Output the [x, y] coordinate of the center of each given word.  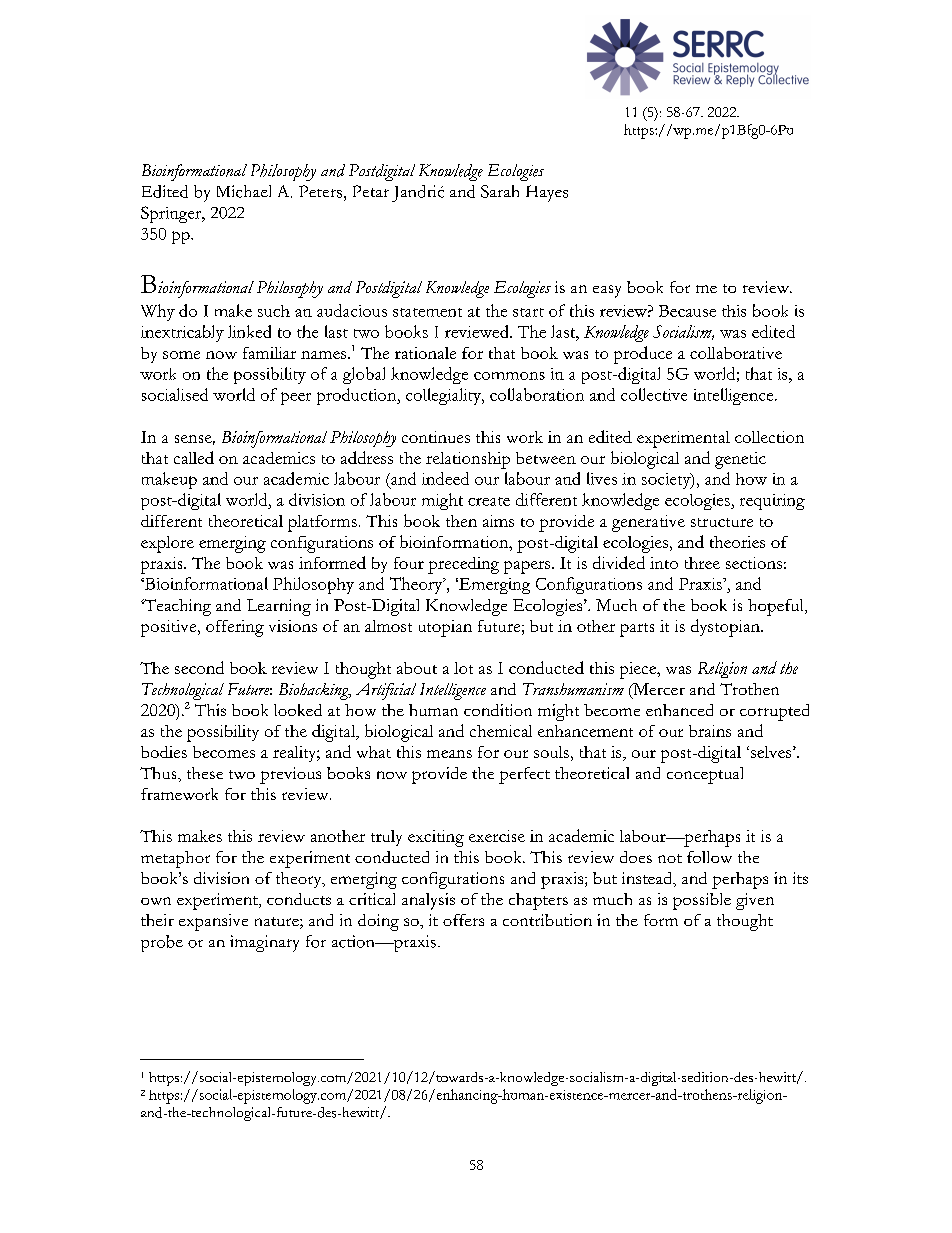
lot [463, 668]
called [194, 457]
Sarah [500, 191]
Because [687, 311]
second [199, 667]
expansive [213, 922]
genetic [740, 460]
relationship [468, 460]
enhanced [679, 710]
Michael [244, 191]
